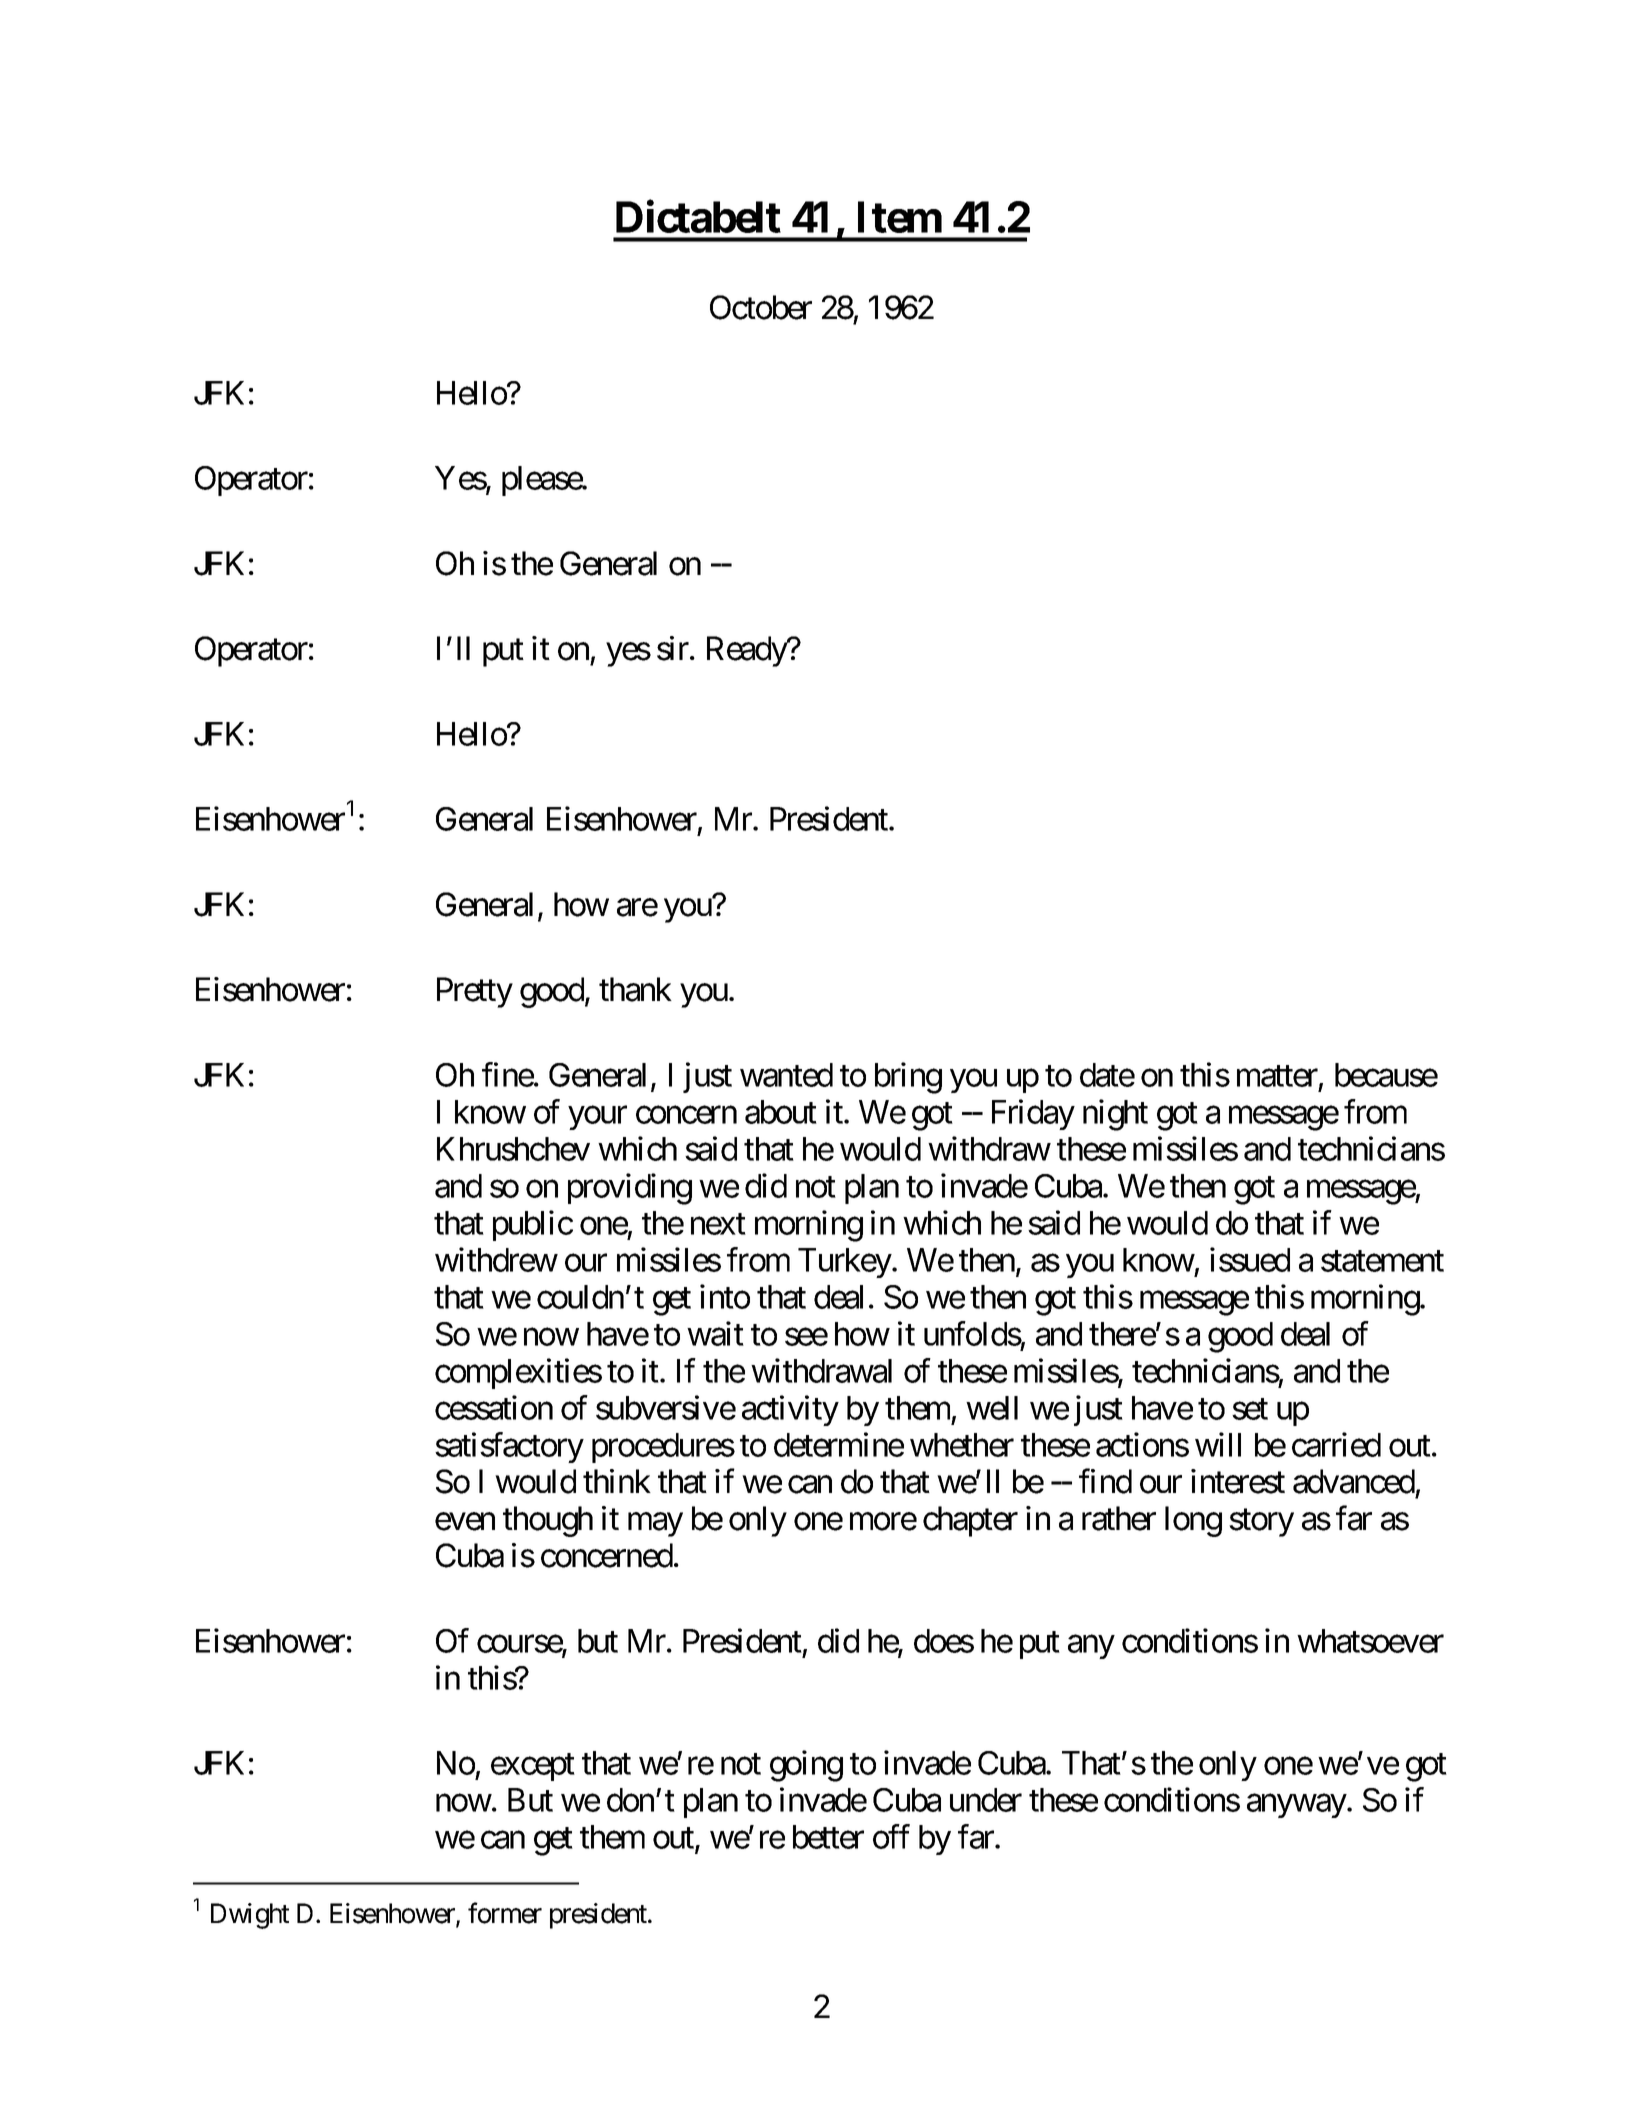  What do you see at coordinates (900, 217) in the screenshot?
I see `Item` at bounding box center [900, 217].
